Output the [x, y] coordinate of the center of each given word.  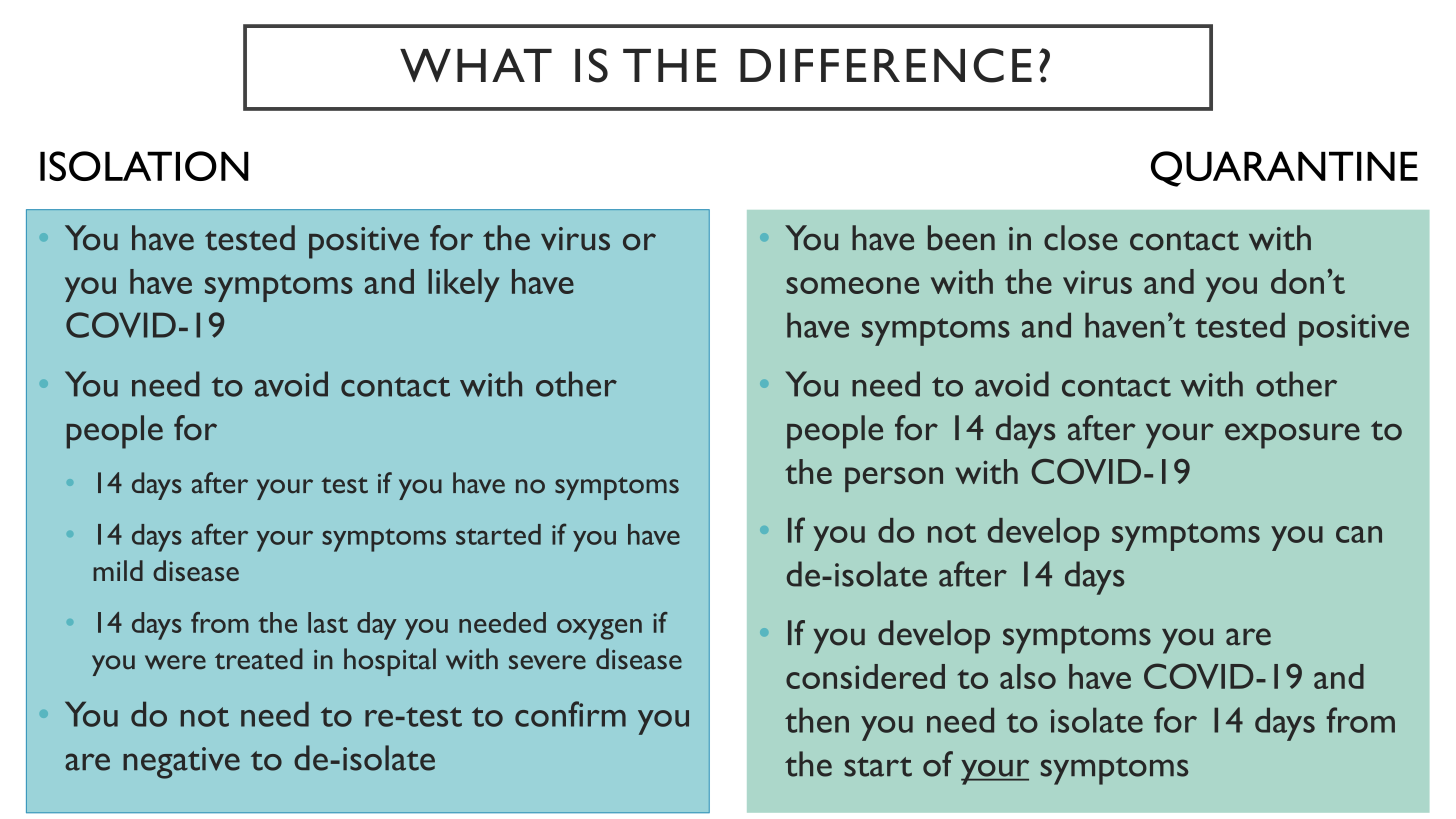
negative [181, 763]
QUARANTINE [1284, 169]
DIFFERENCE [886, 65]
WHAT [476, 65]
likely [464, 285]
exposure [1292, 436]
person [894, 479]
